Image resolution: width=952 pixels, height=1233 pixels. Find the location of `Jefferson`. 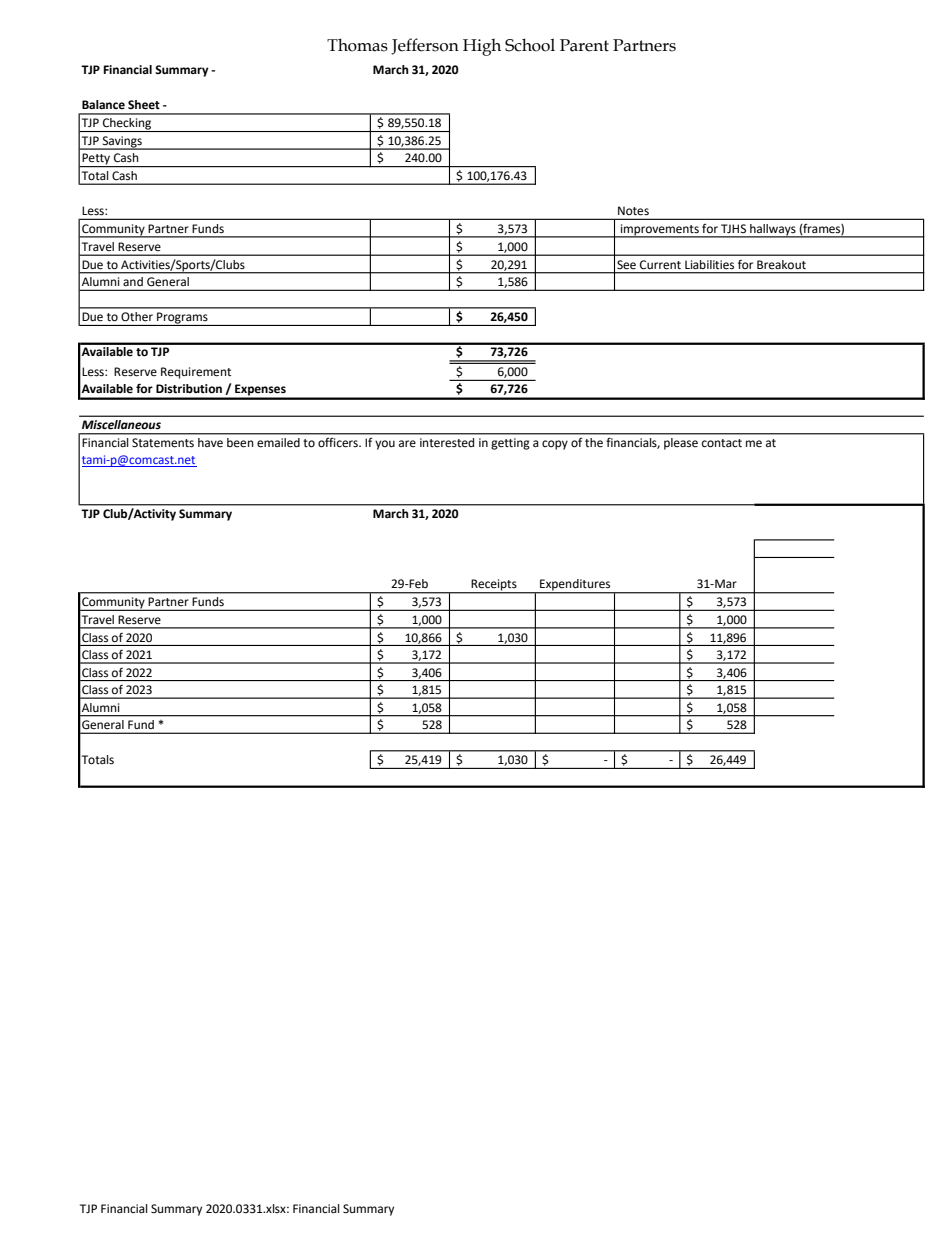

Jefferson is located at coordinates (425, 46).
